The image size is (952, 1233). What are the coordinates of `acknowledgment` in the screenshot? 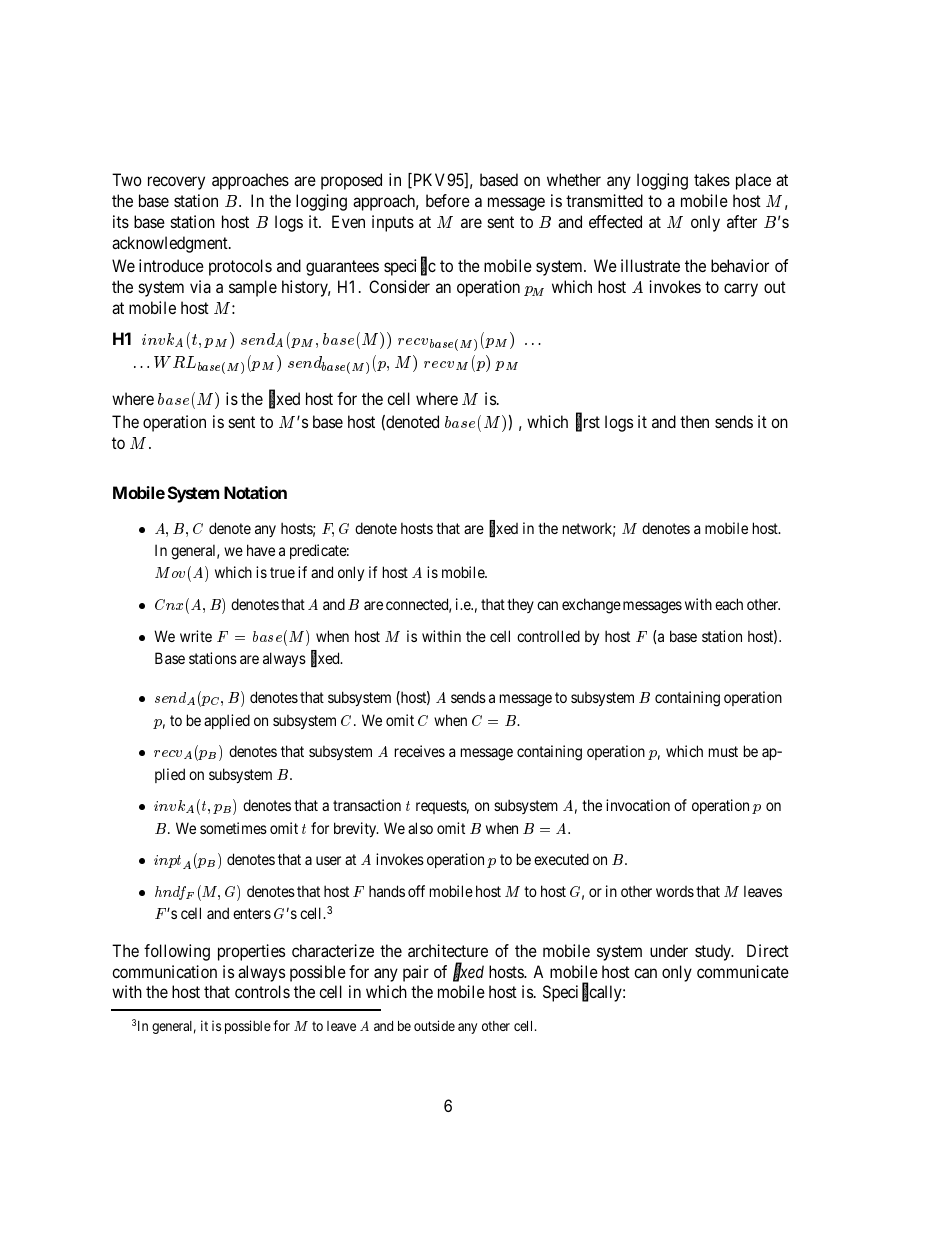 It's located at (171, 244).
